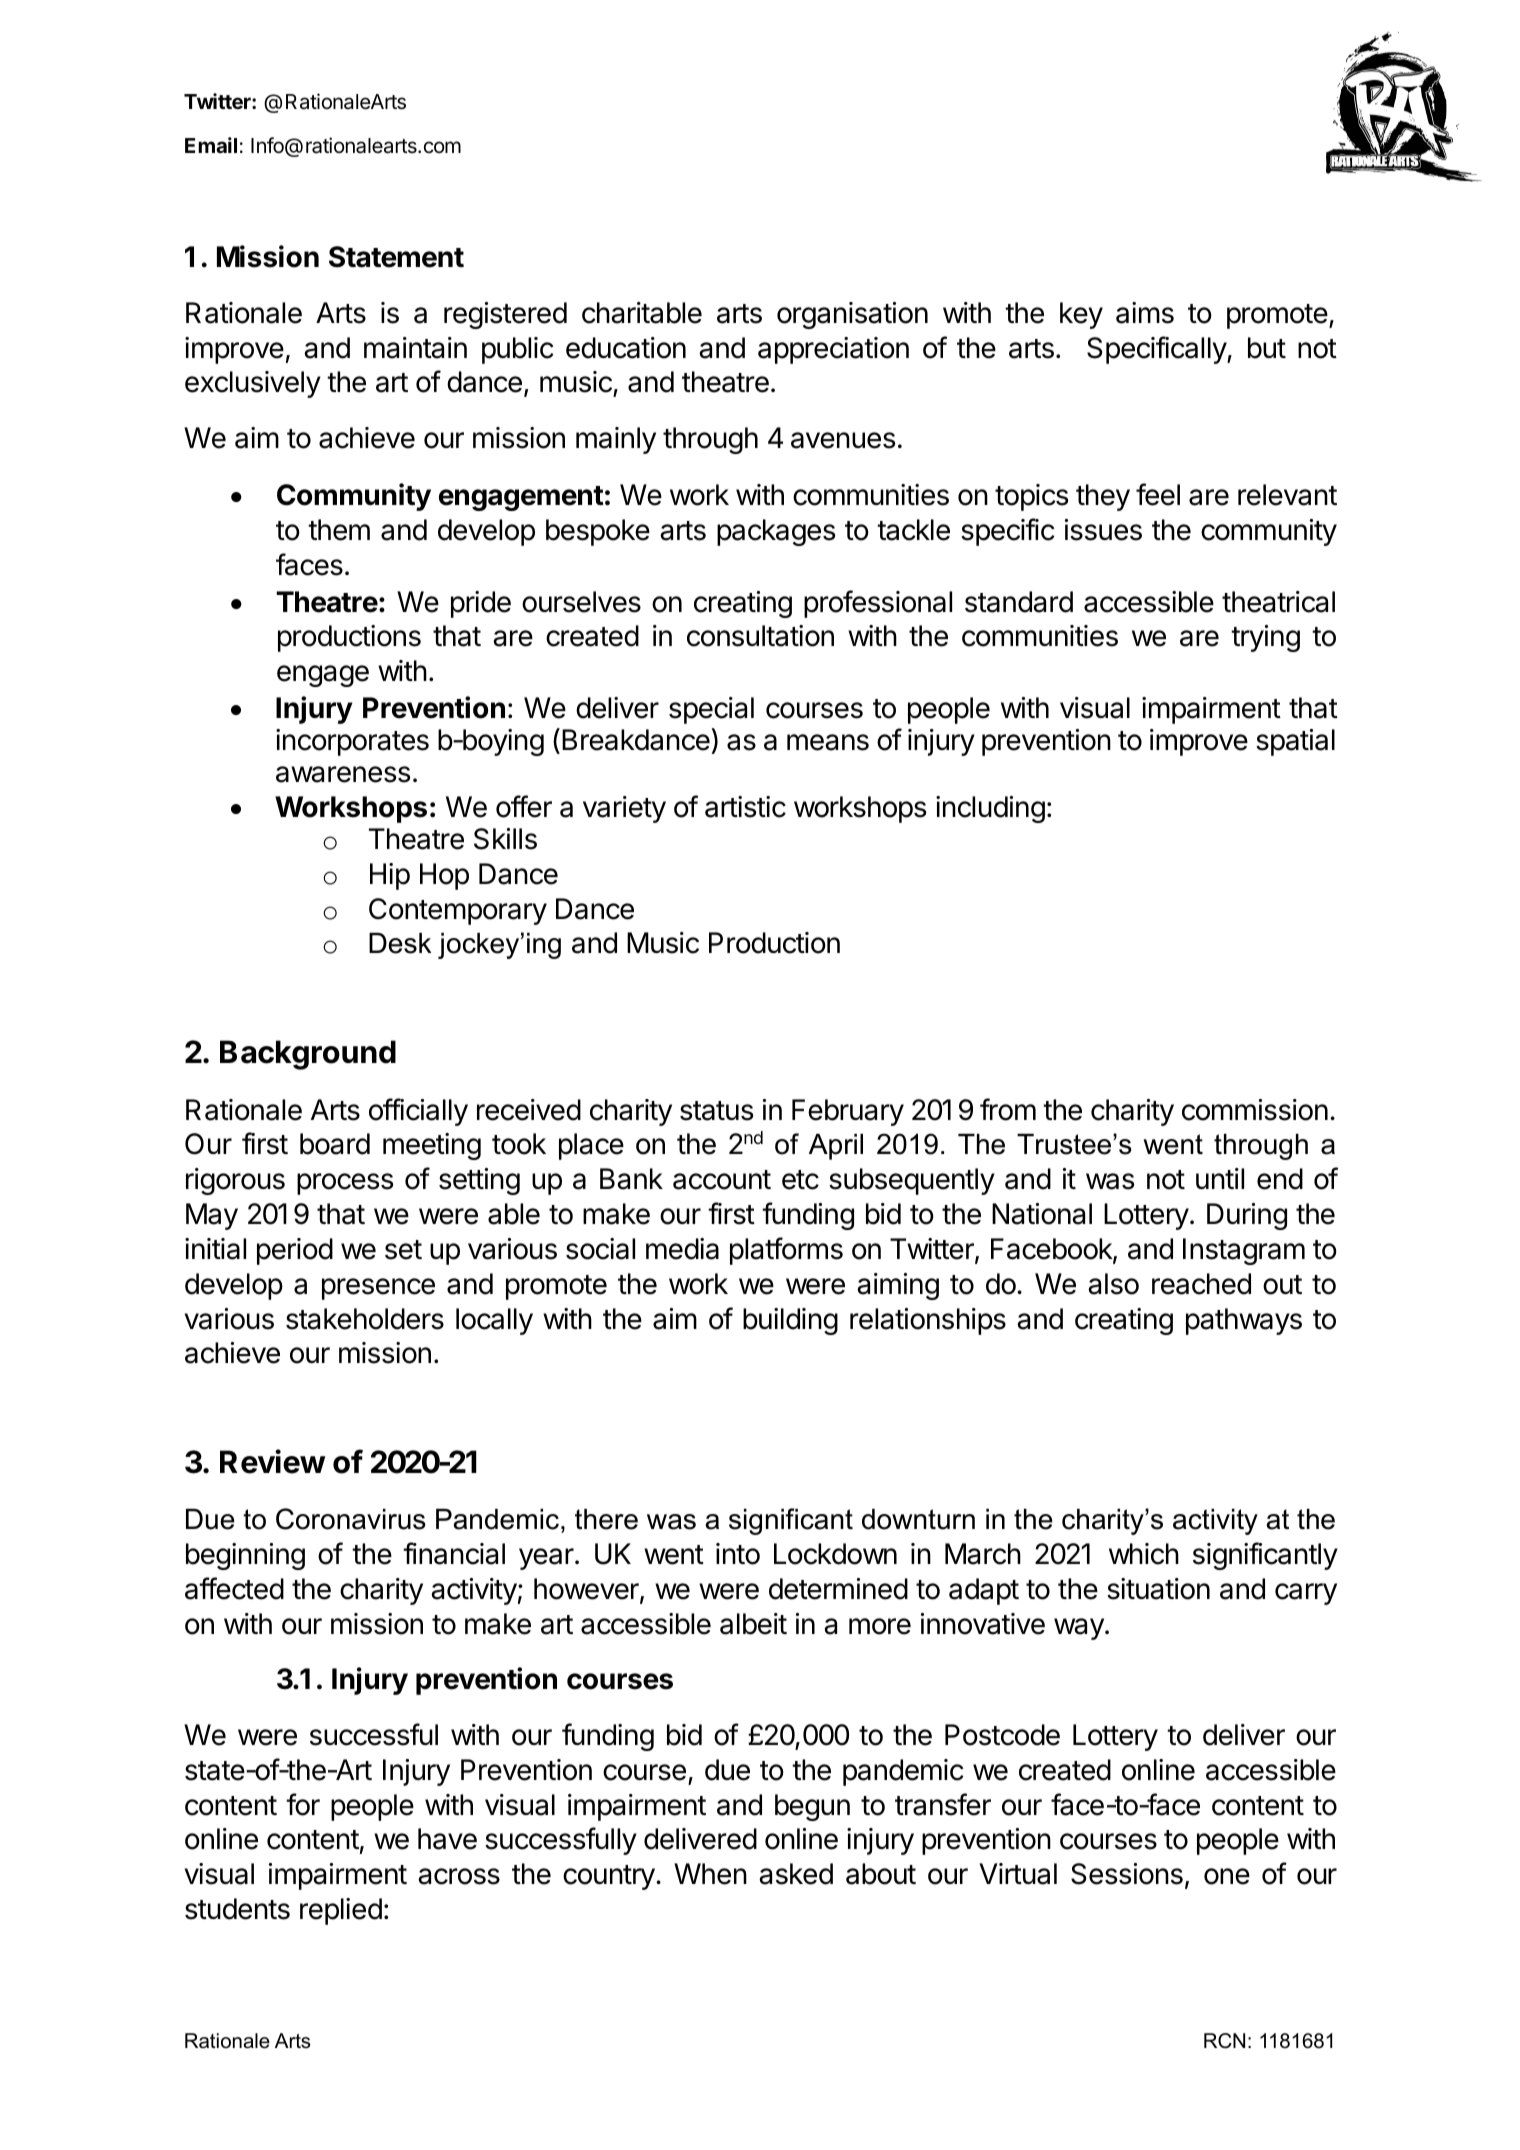 Image resolution: width=1520 pixels, height=2150 pixels. What do you see at coordinates (1220, 1178) in the screenshot?
I see `until` at bounding box center [1220, 1178].
